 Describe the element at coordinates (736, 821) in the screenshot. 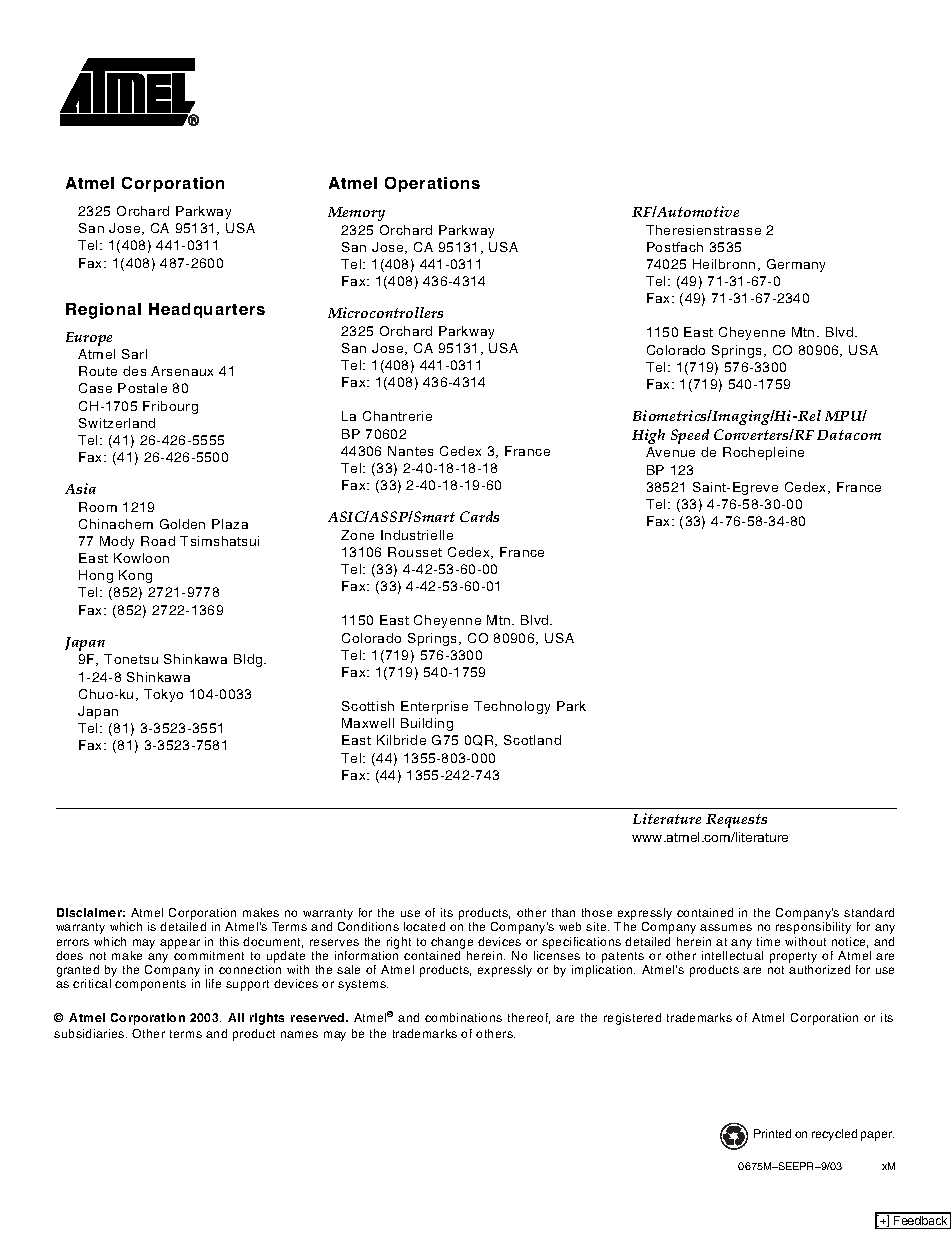

I see `Requests` at that location.
